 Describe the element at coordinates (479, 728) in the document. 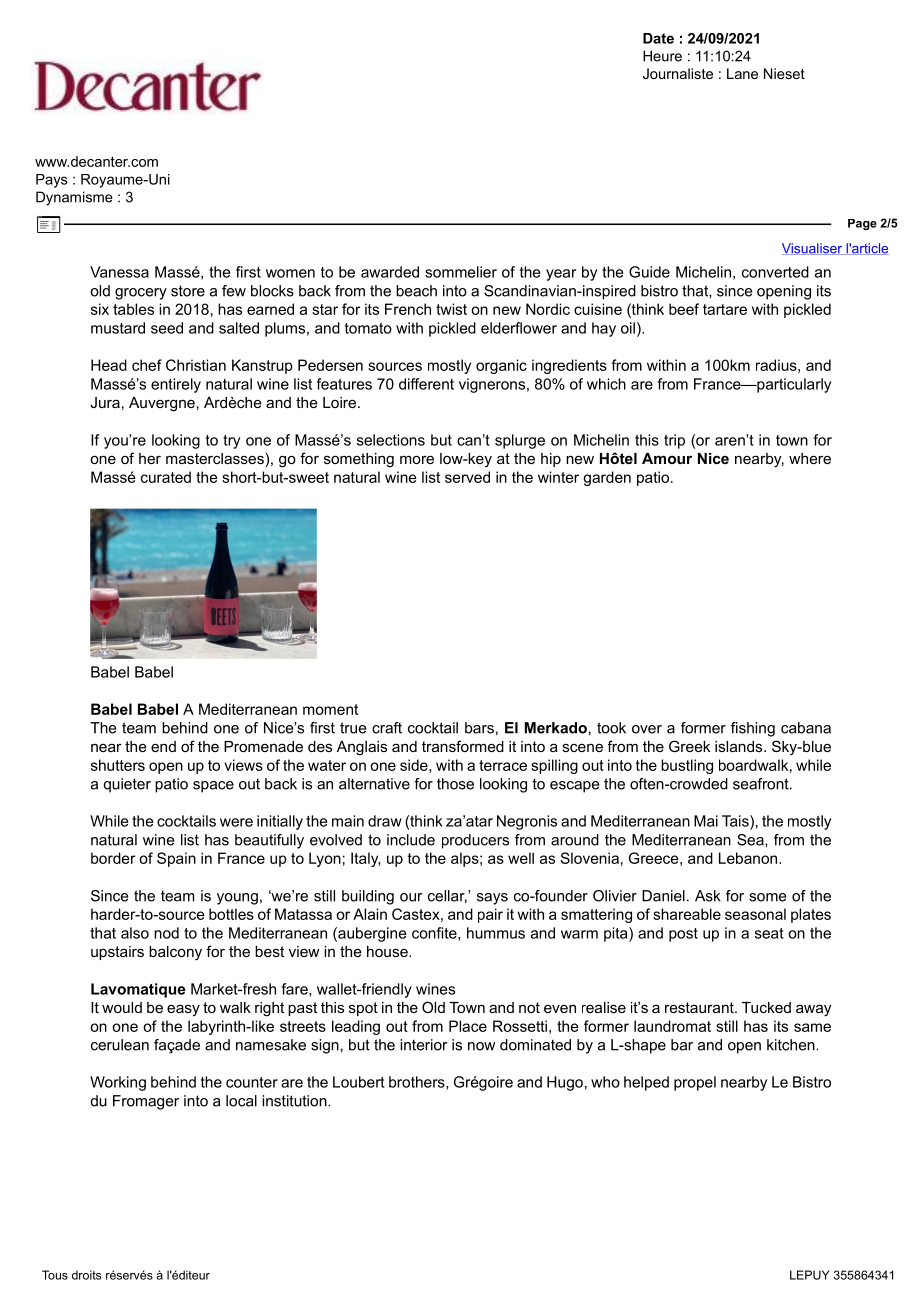

I see `bars` at that location.
